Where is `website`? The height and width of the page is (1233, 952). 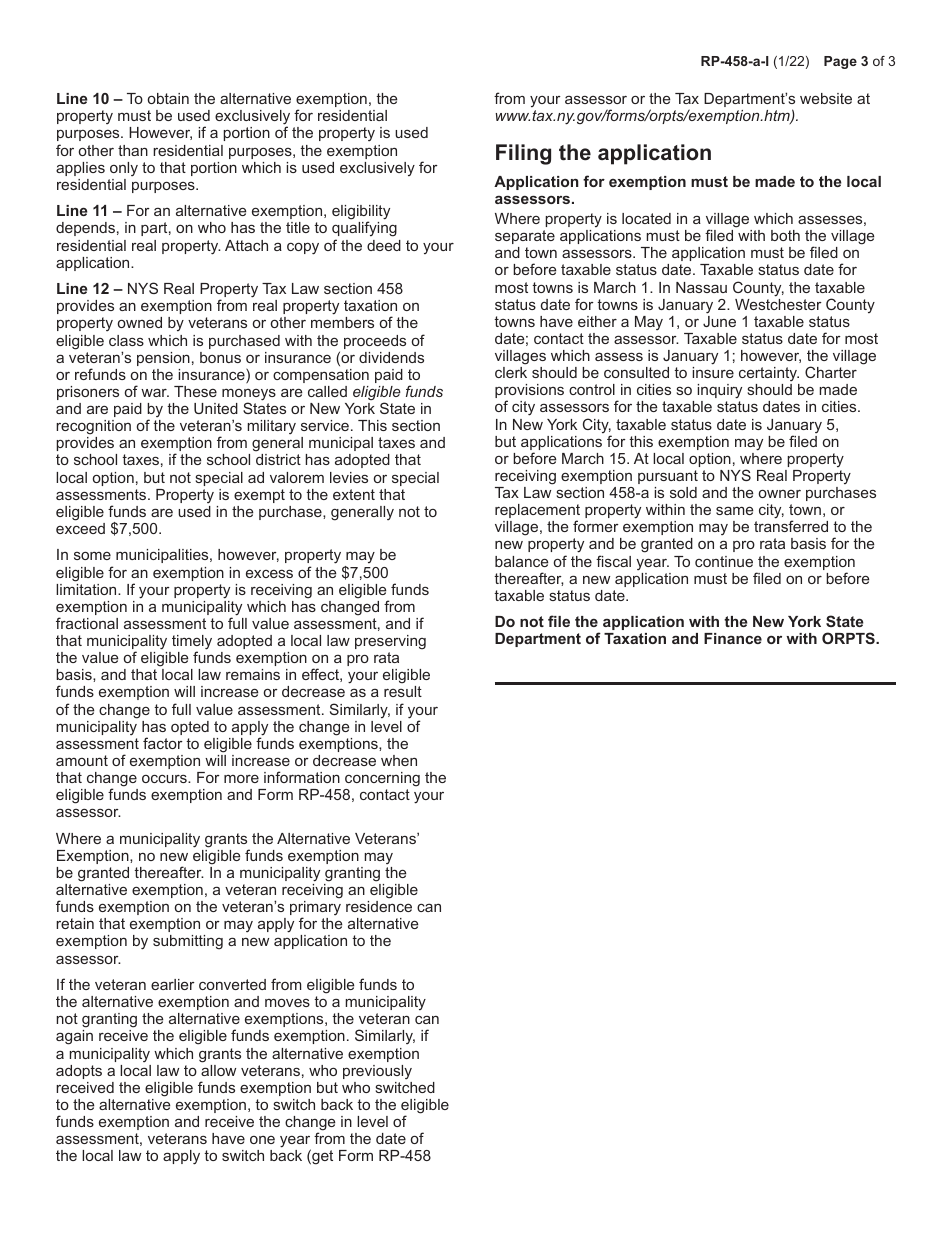
website is located at coordinates (826, 98).
